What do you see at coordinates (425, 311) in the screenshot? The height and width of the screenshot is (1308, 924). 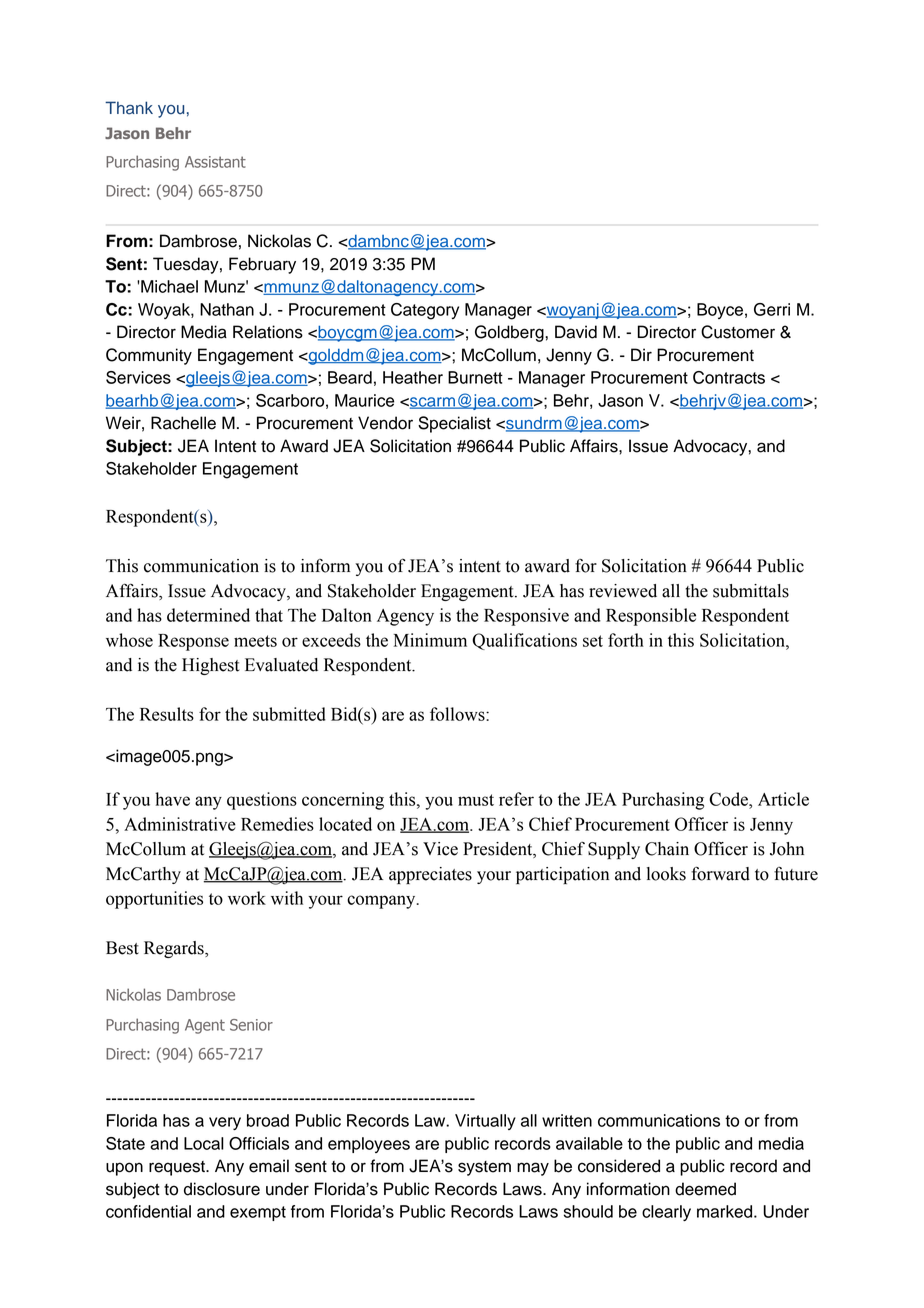 I see `Category` at bounding box center [425, 311].
